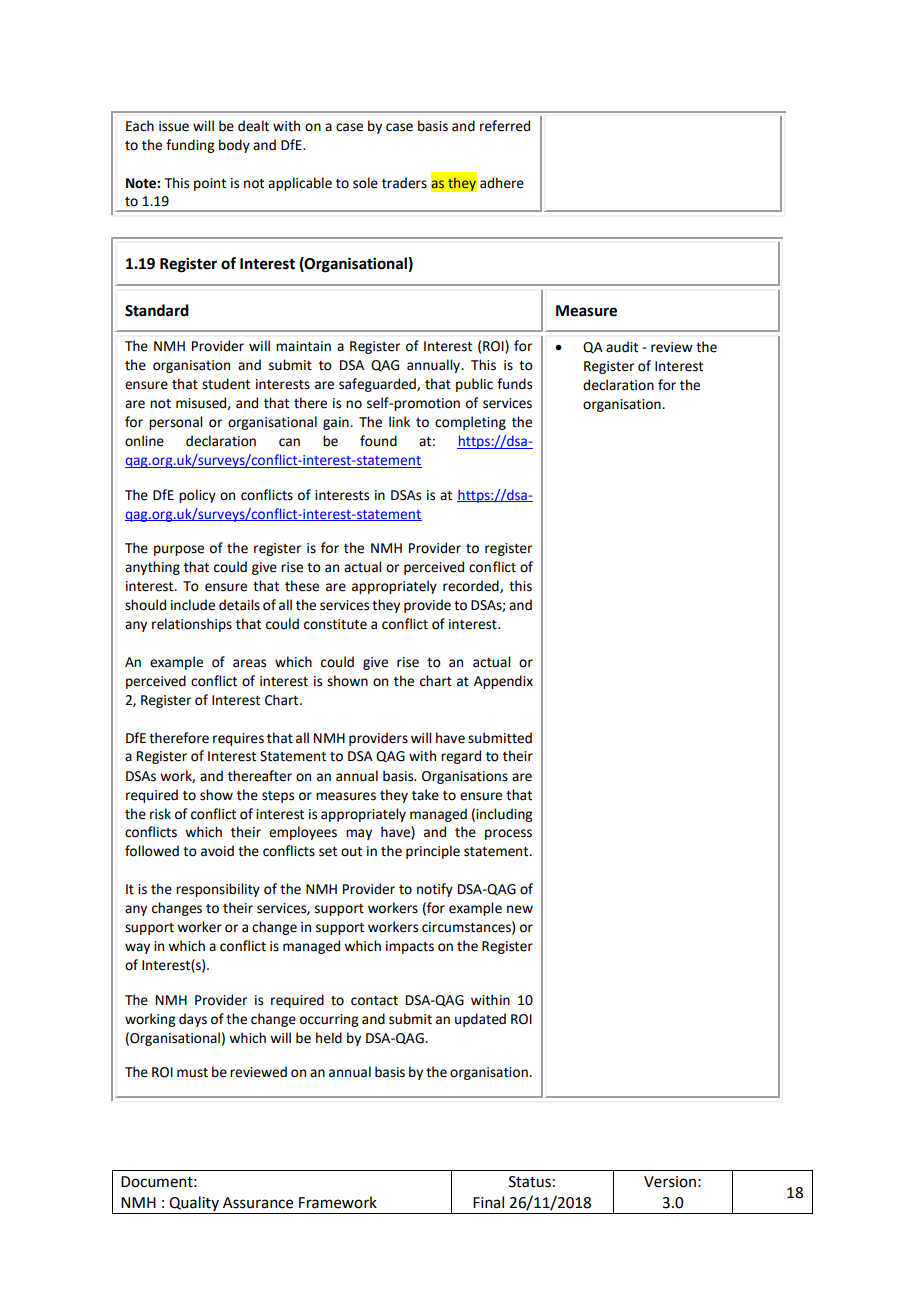 This image has height=1308, width=924. What do you see at coordinates (218, 890) in the image?
I see `responsibility` at bounding box center [218, 890].
